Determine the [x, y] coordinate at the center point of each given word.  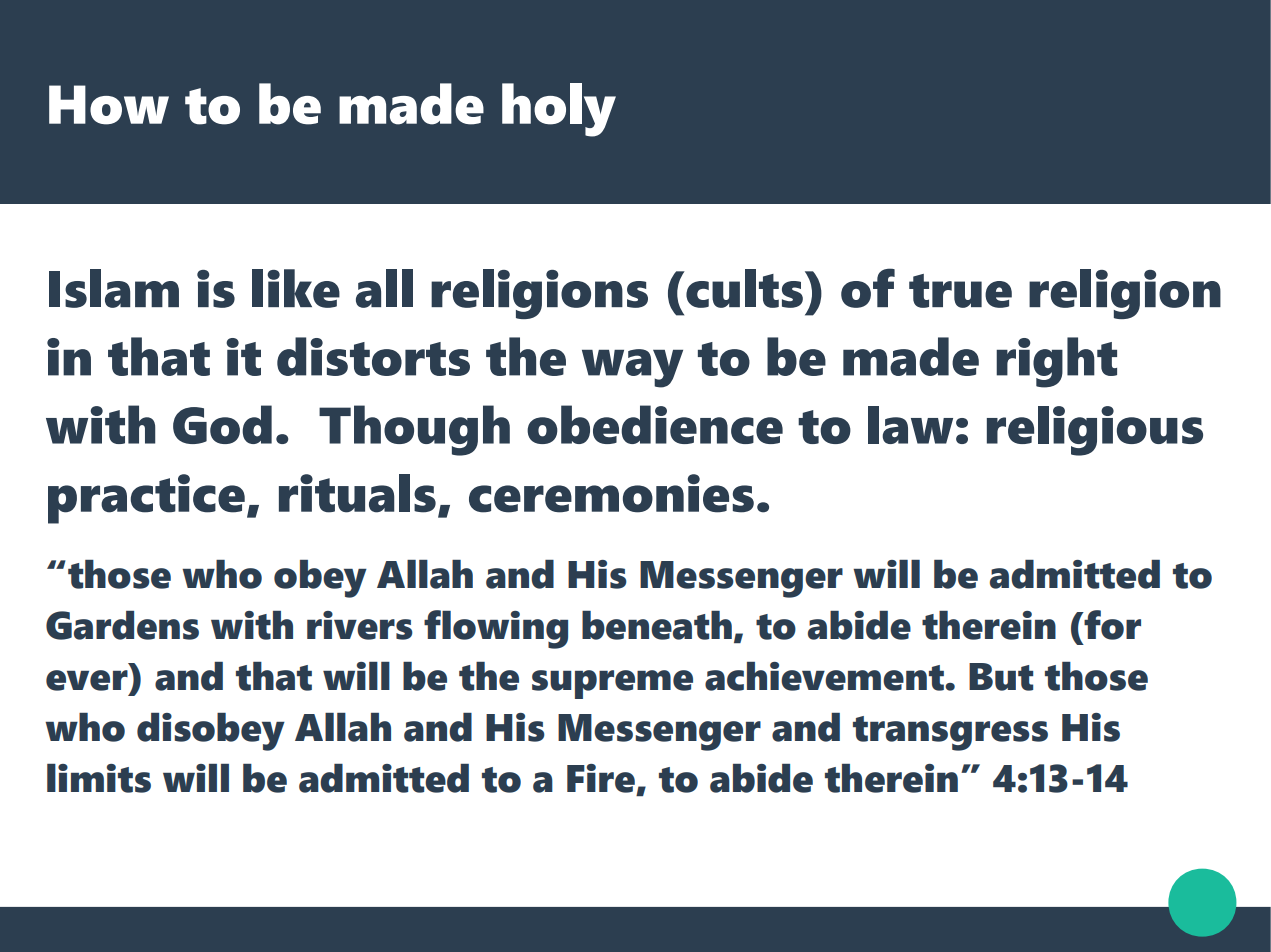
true [960, 291]
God [222, 424]
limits [99, 778]
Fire [602, 779]
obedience [655, 424]
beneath [657, 625]
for [1111, 625]
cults [743, 288]
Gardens [122, 625]
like [296, 288]
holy [559, 110]
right [1056, 362]
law [910, 425]
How [109, 105]
